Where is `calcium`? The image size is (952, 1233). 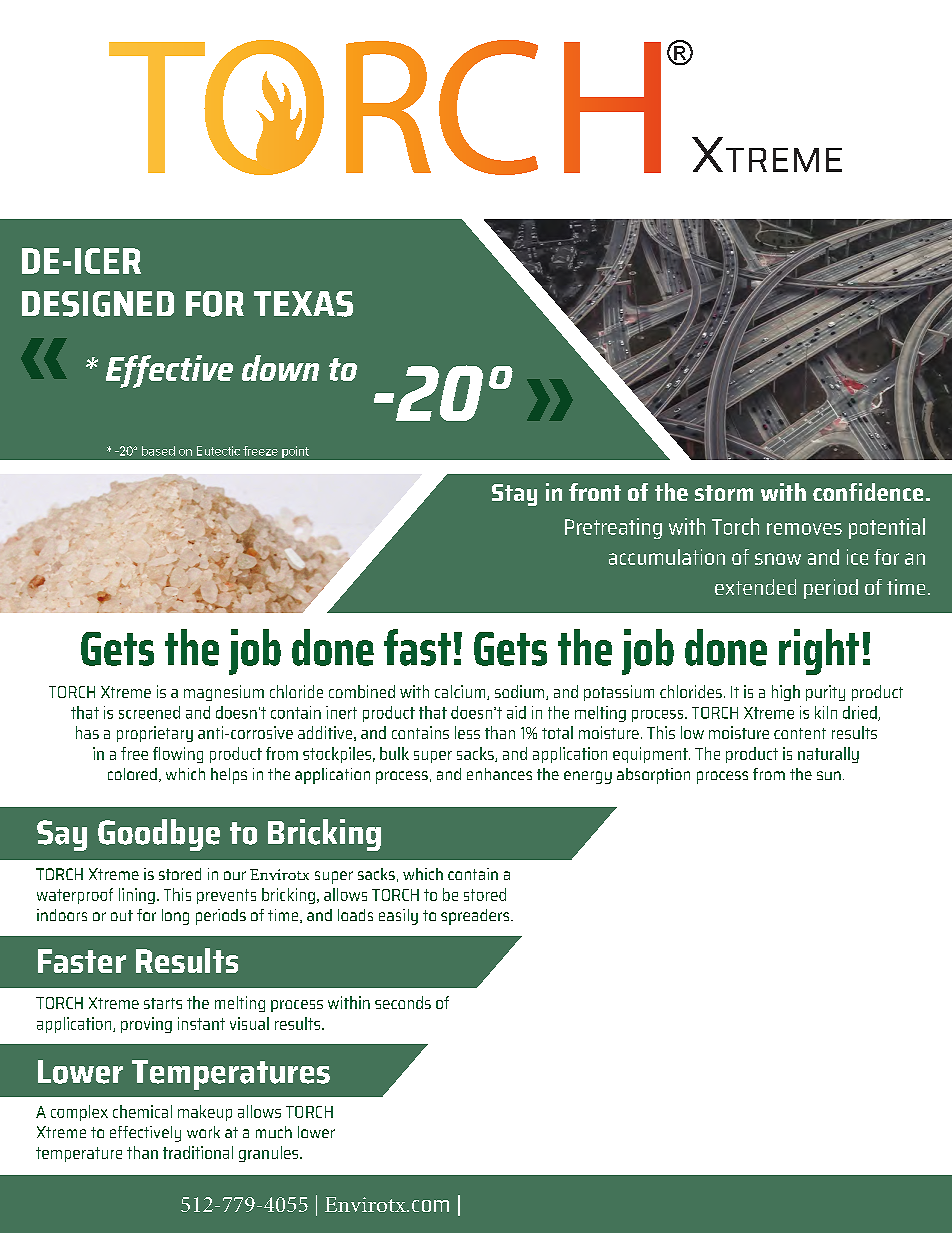
calcium is located at coordinates (461, 692).
